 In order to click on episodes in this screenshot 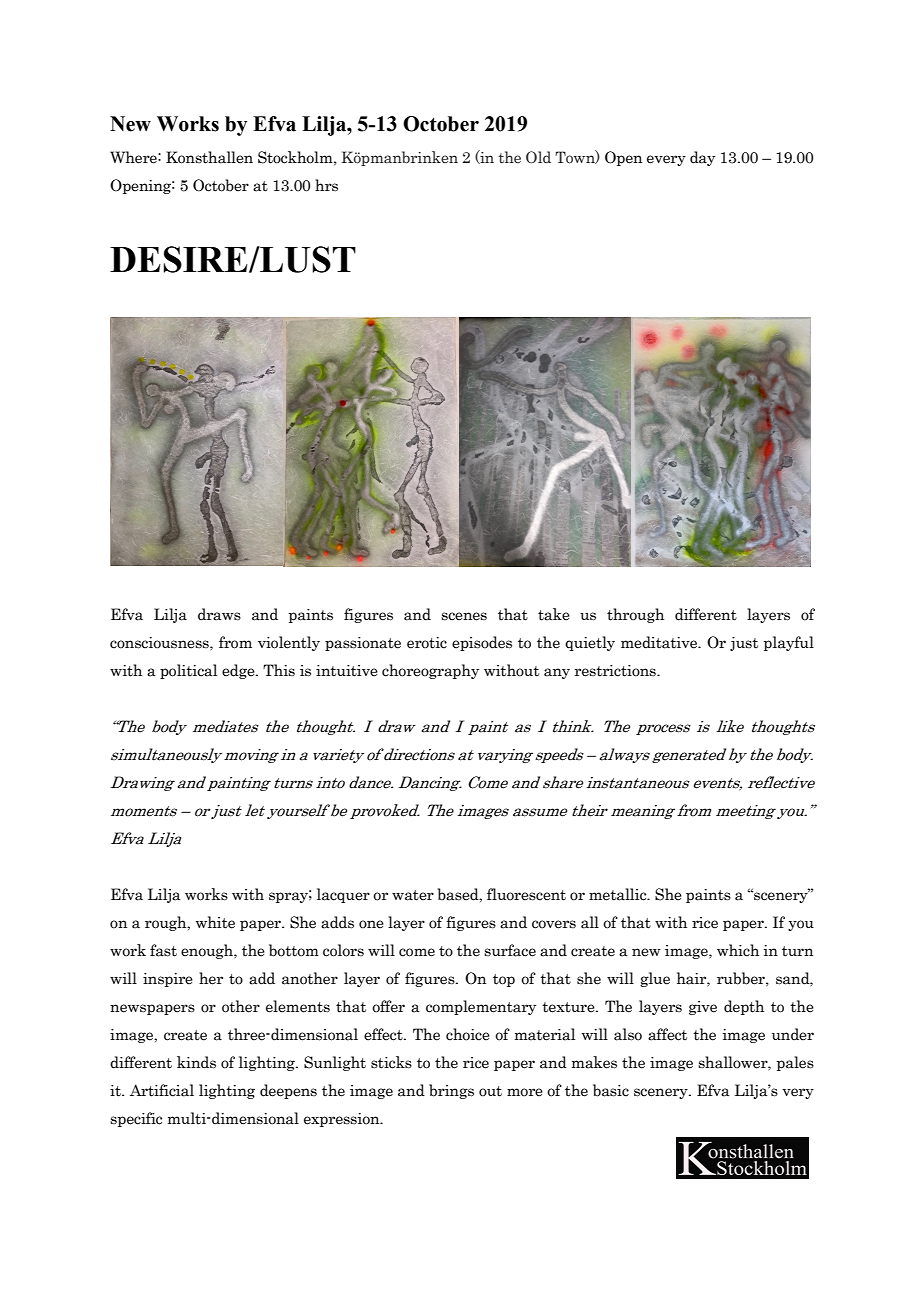, I will do `click(482, 643)`.
